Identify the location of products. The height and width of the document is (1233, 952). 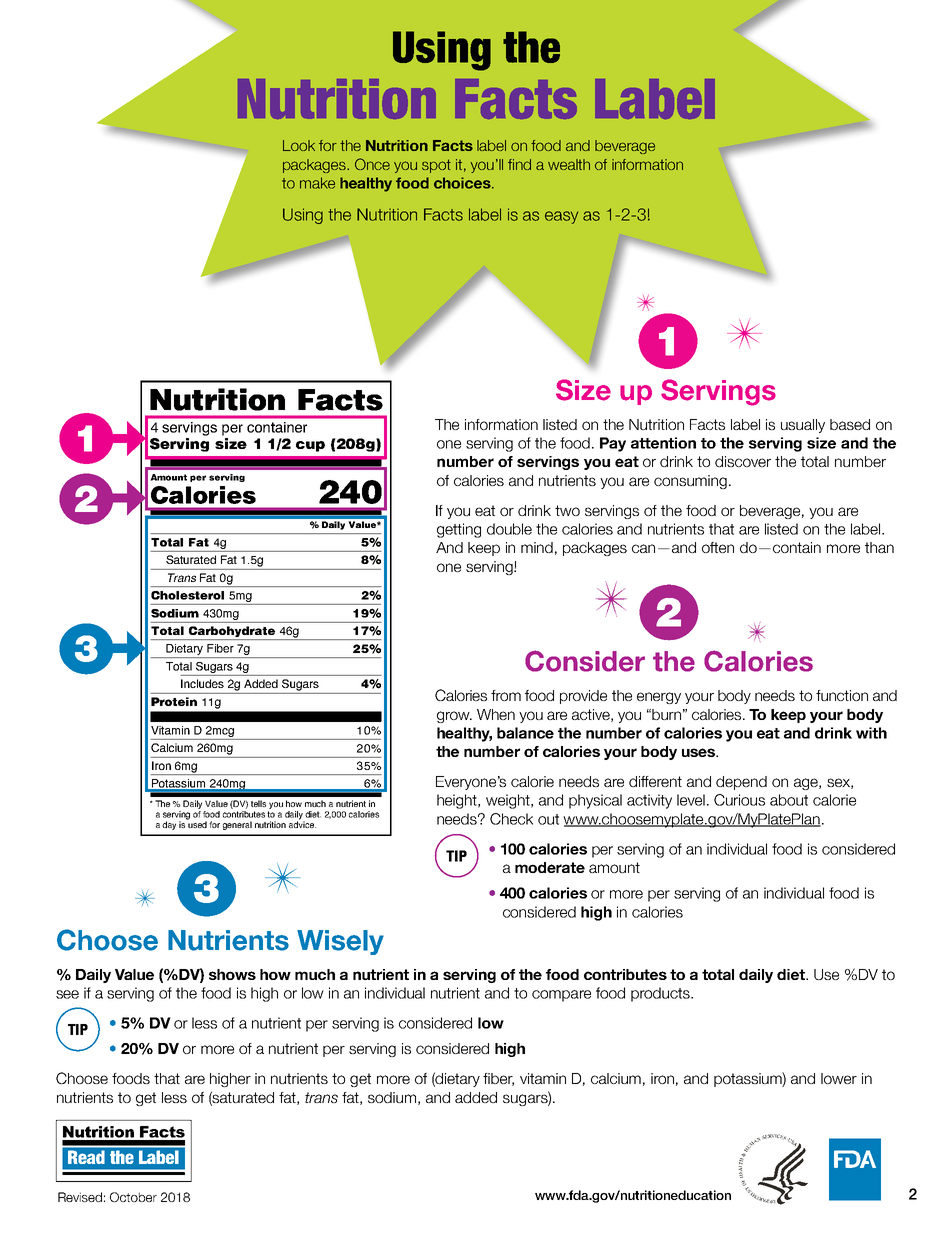
(661, 994).
